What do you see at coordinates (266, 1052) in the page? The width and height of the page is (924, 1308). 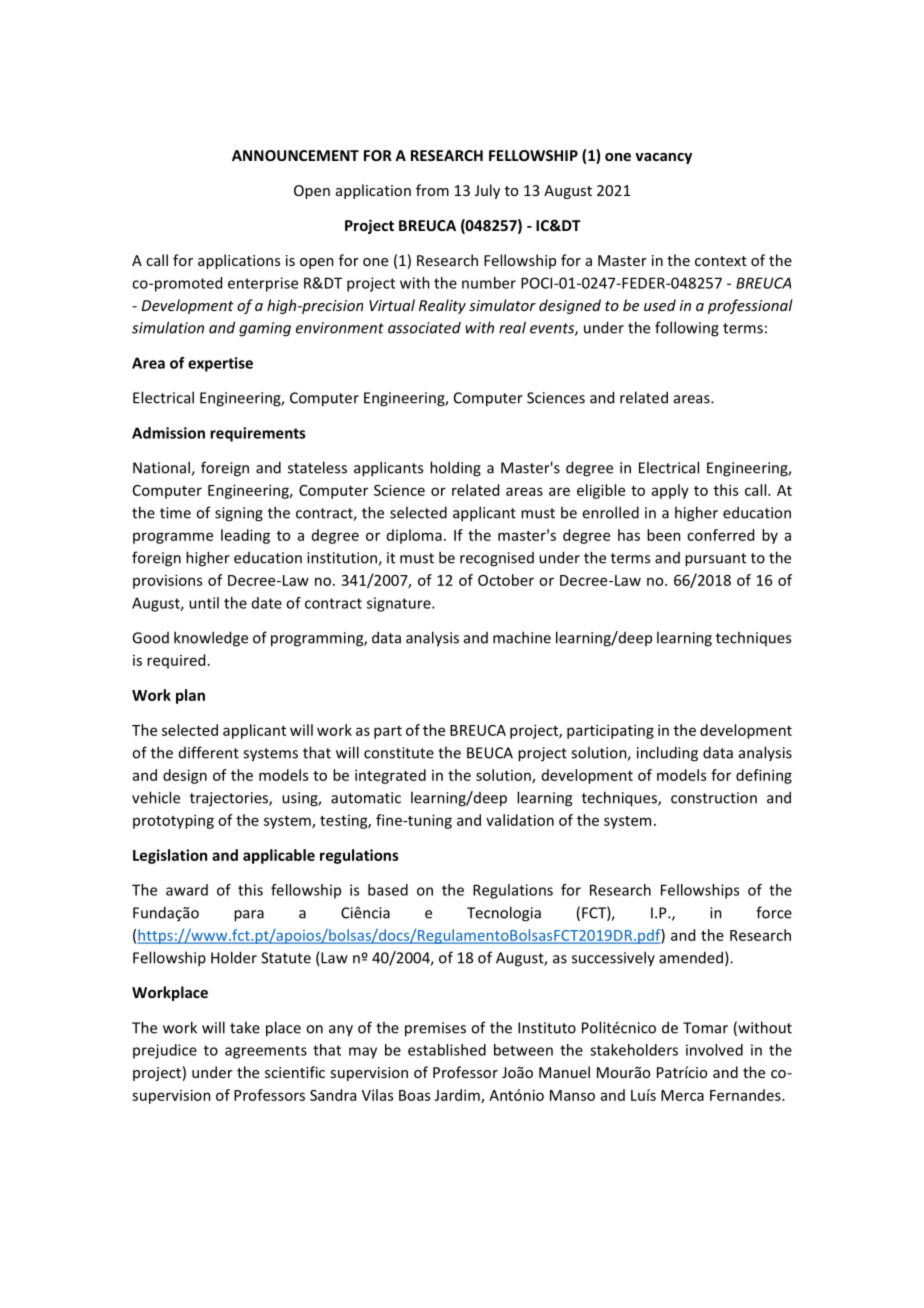 I see `agreements` at bounding box center [266, 1052].
